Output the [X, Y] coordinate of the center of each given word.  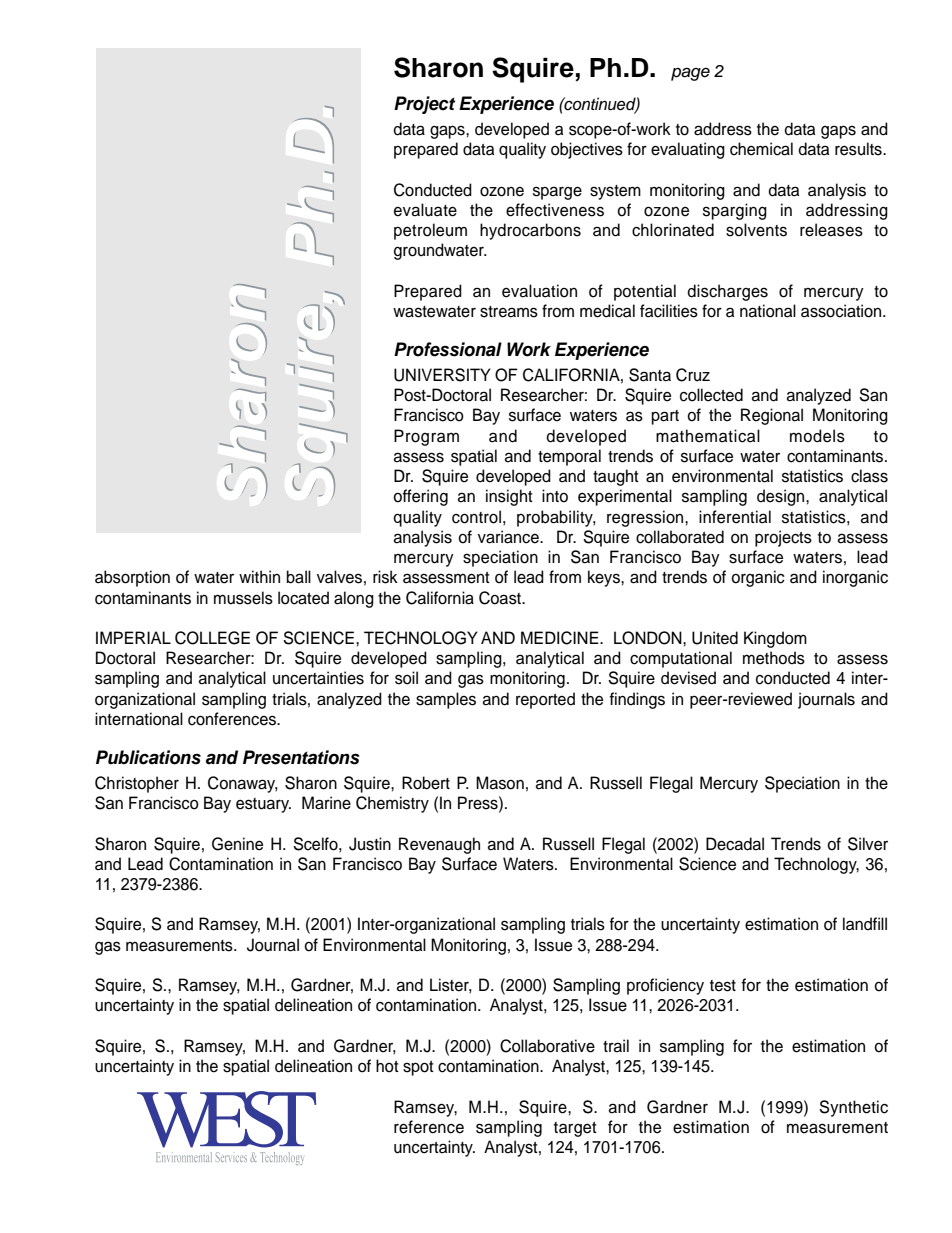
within [259, 576]
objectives [587, 150]
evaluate [425, 210]
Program [426, 437]
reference [429, 1127]
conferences [233, 719]
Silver [868, 844]
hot [387, 1066]
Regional [772, 416]
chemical [761, 149]
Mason [500, 783]
